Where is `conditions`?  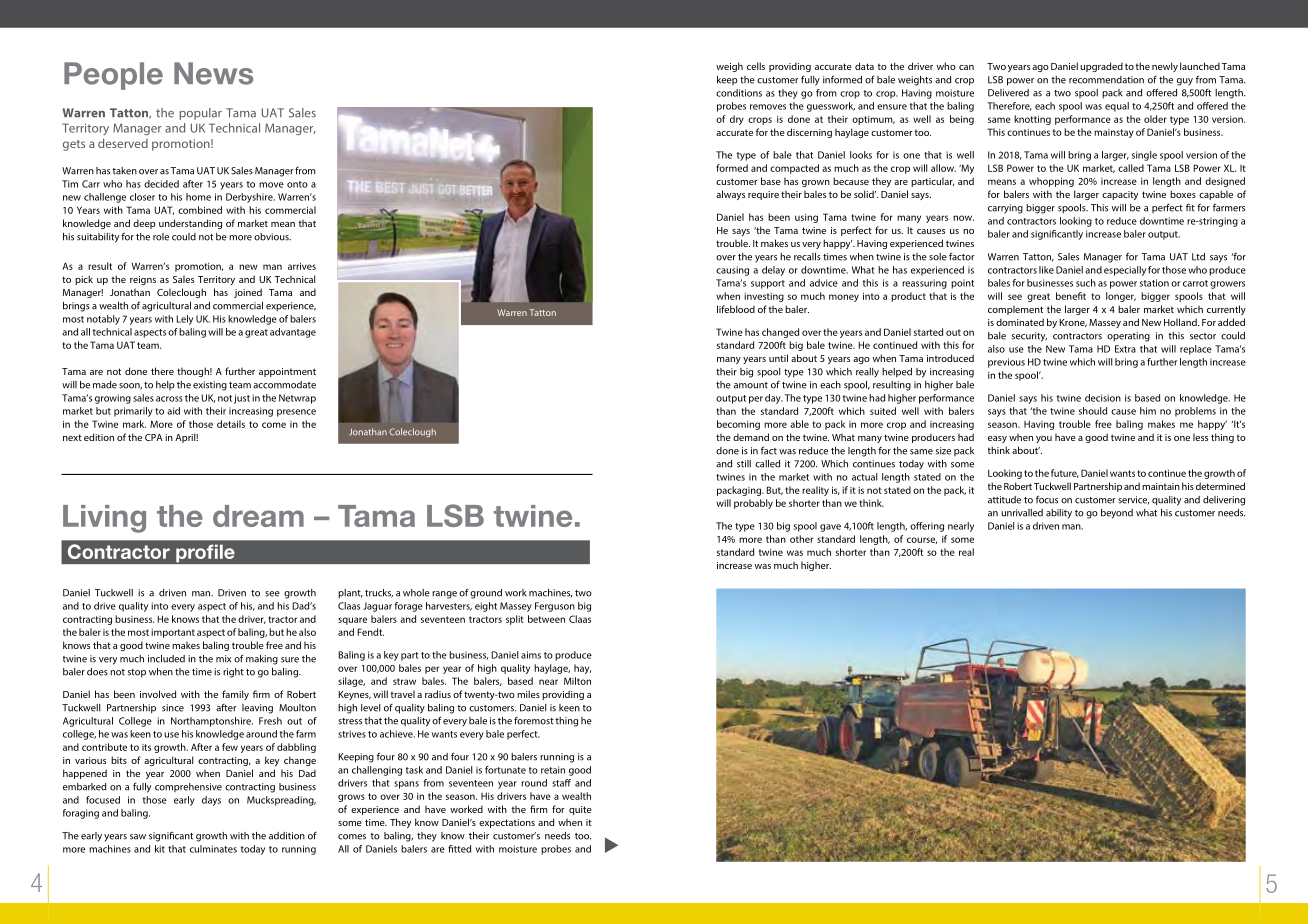 conditions is located at coordinates (739, 93).
